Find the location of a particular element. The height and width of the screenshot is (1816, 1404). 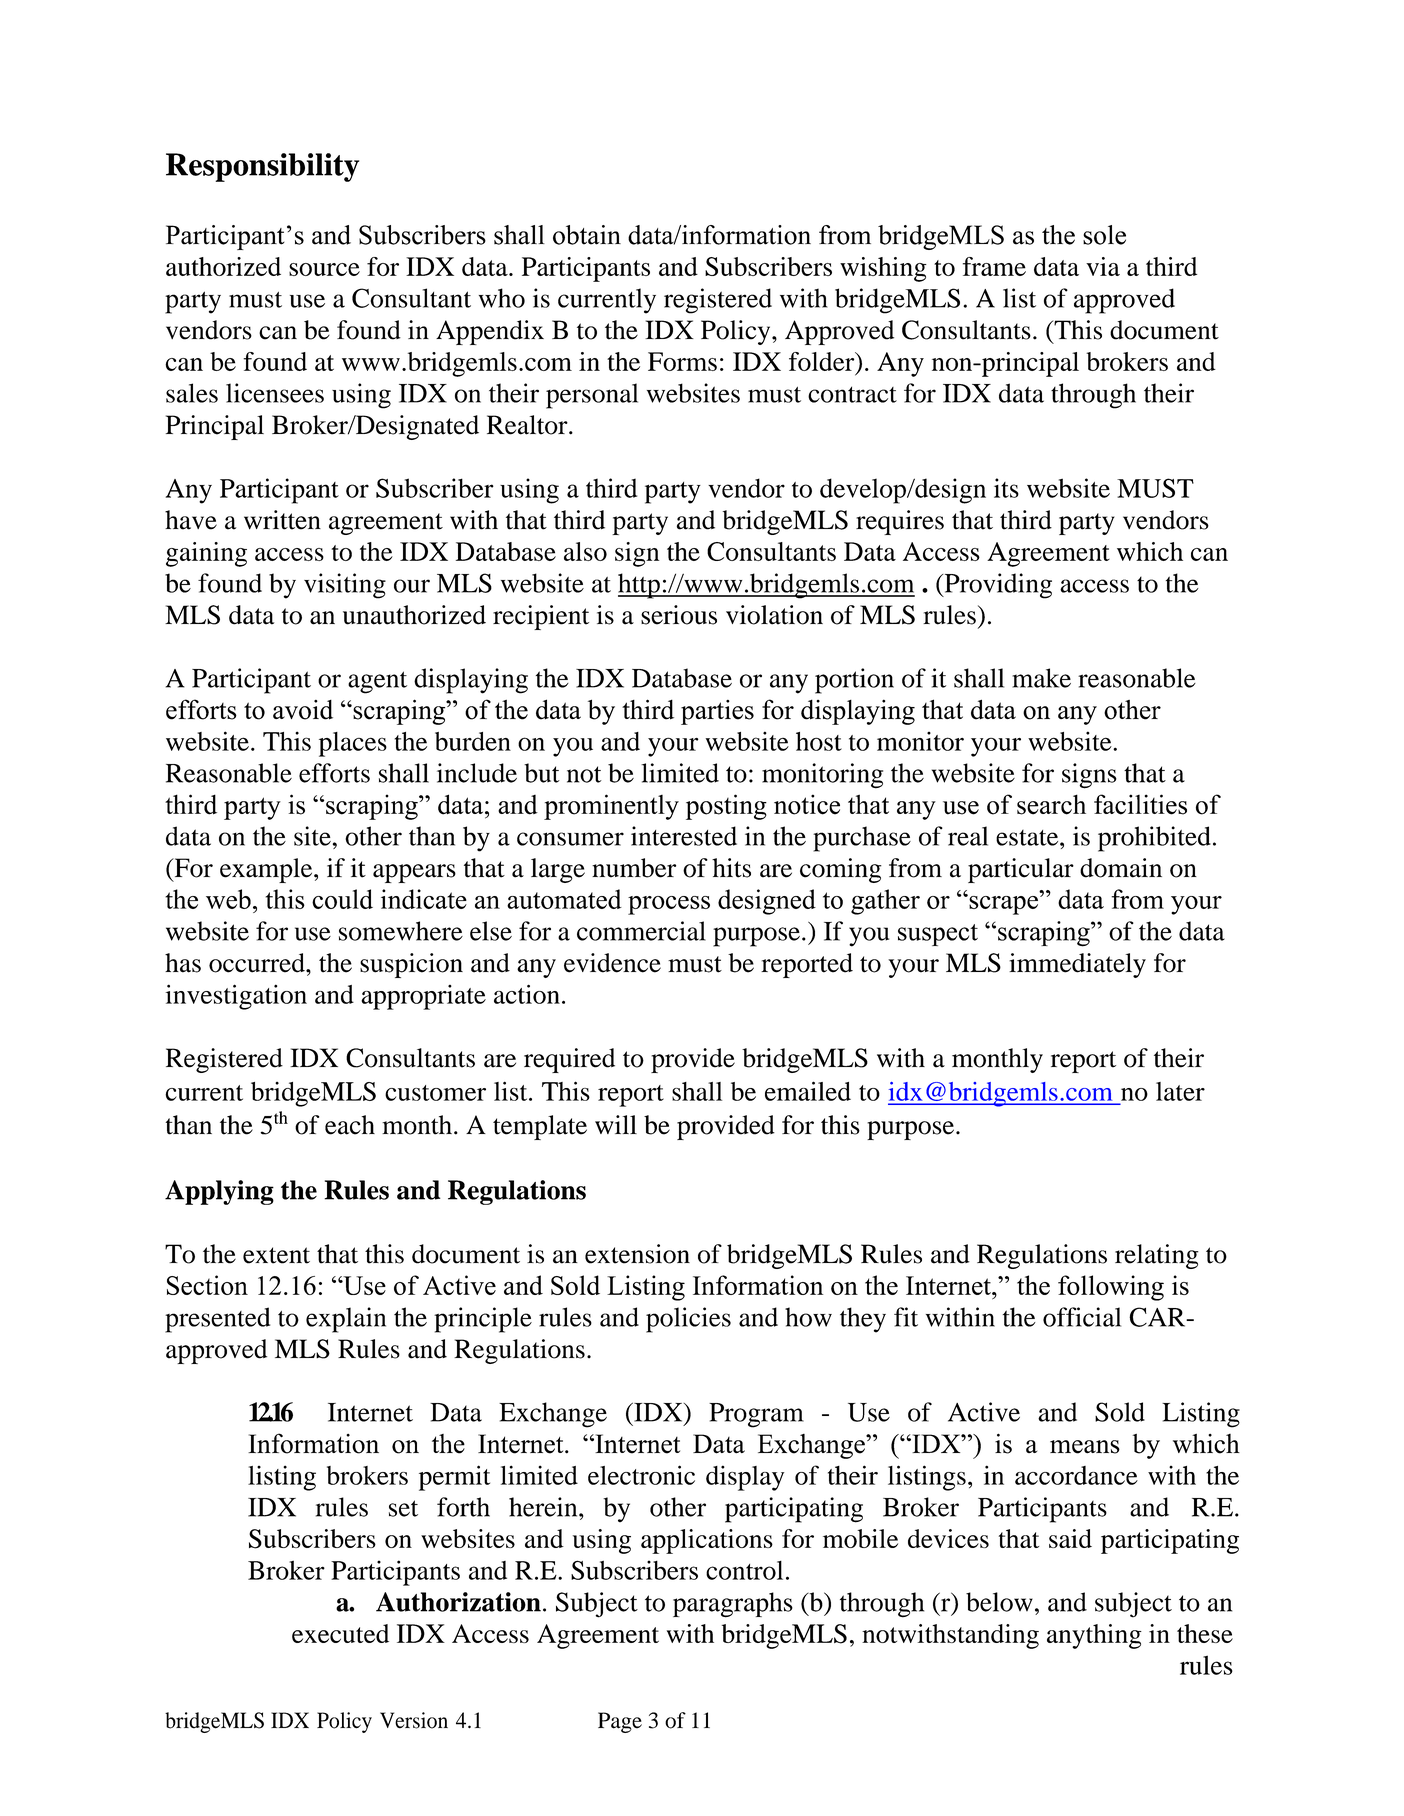

each is located at coordinates (350, 1125).
